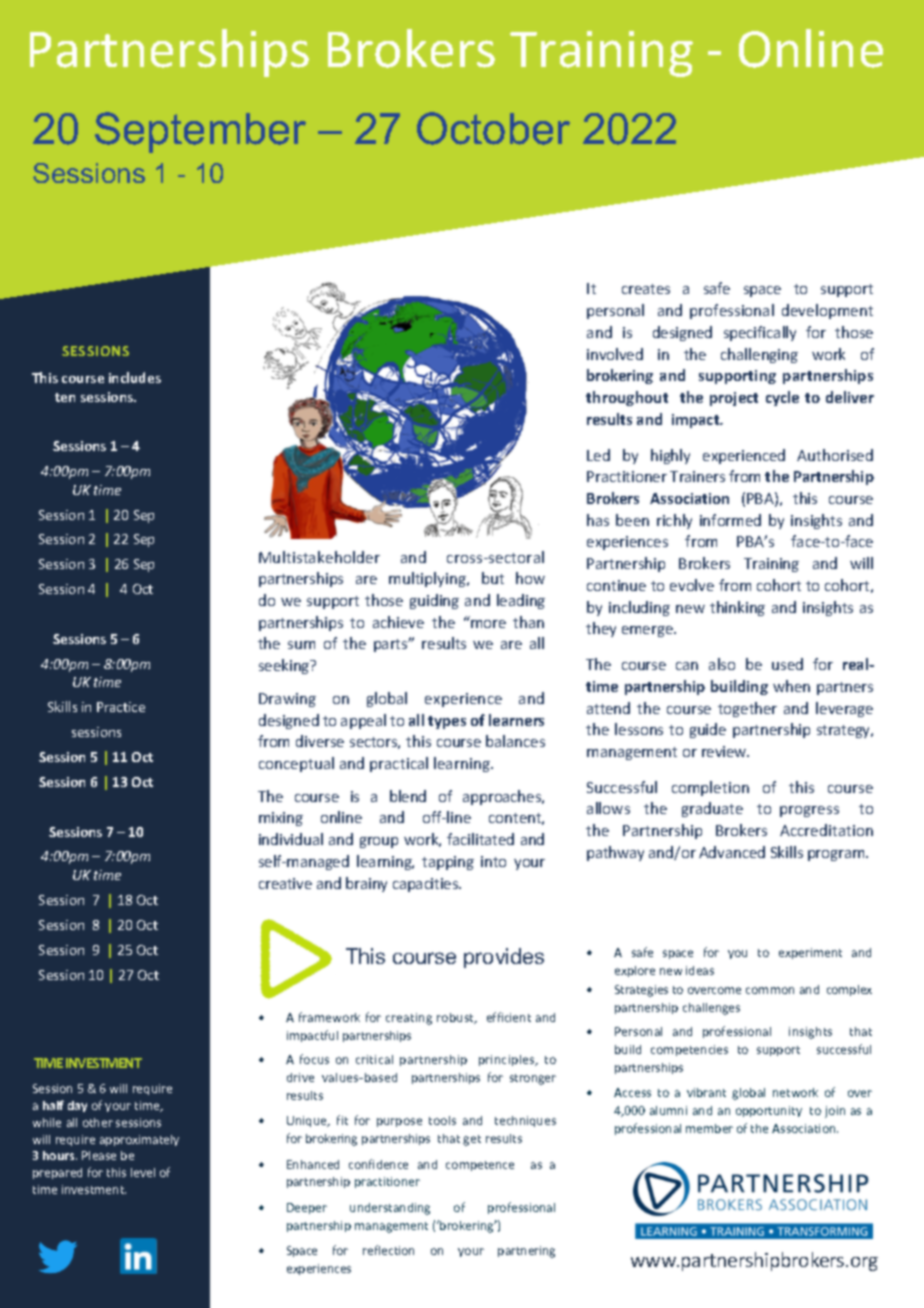 The width and height of the page is (924, 1308). What do you see at coordinates (143, 1172) in the page?
I see `level` at bounding box center [143, 1172].
